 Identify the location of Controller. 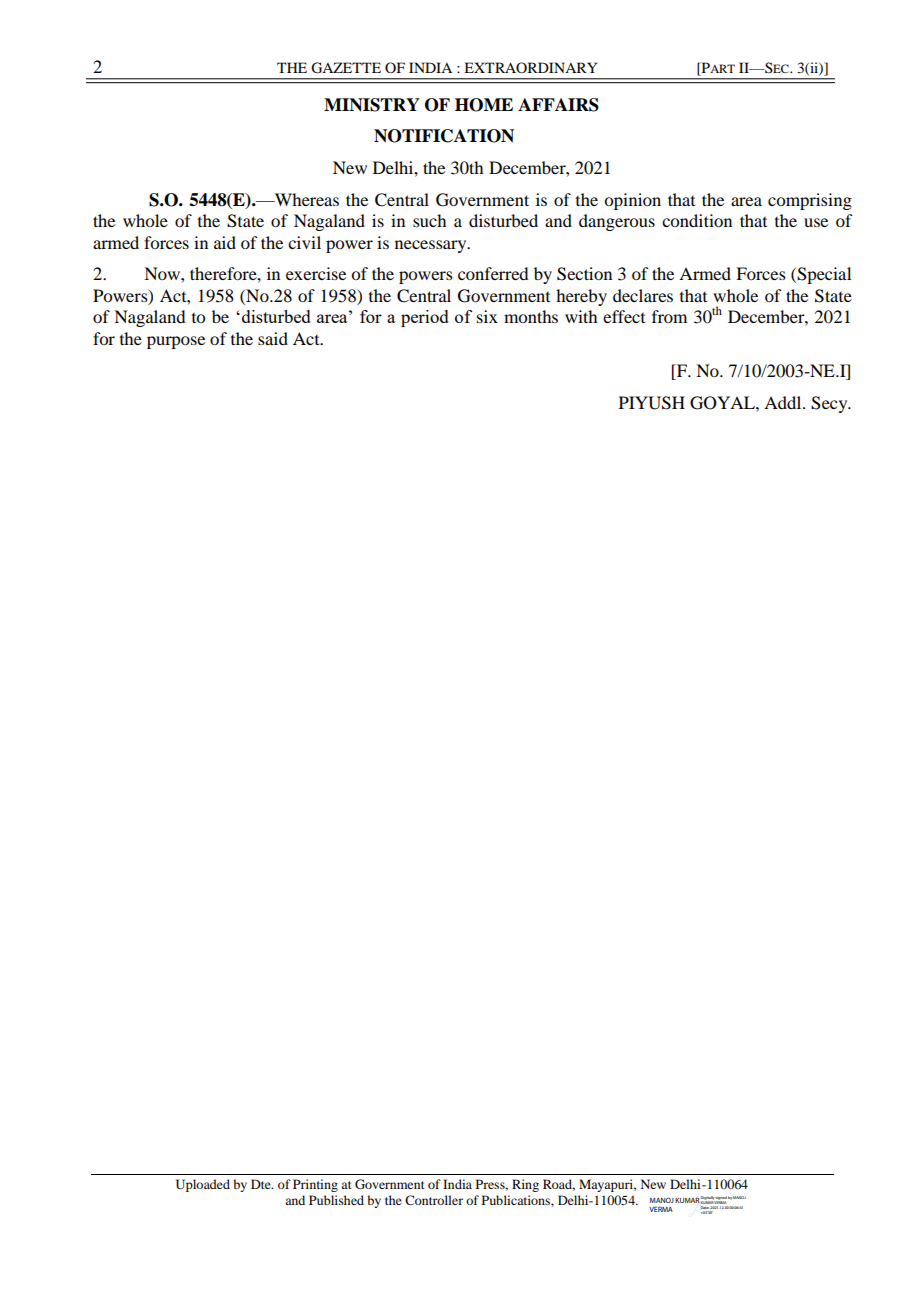
(434, 1200).
